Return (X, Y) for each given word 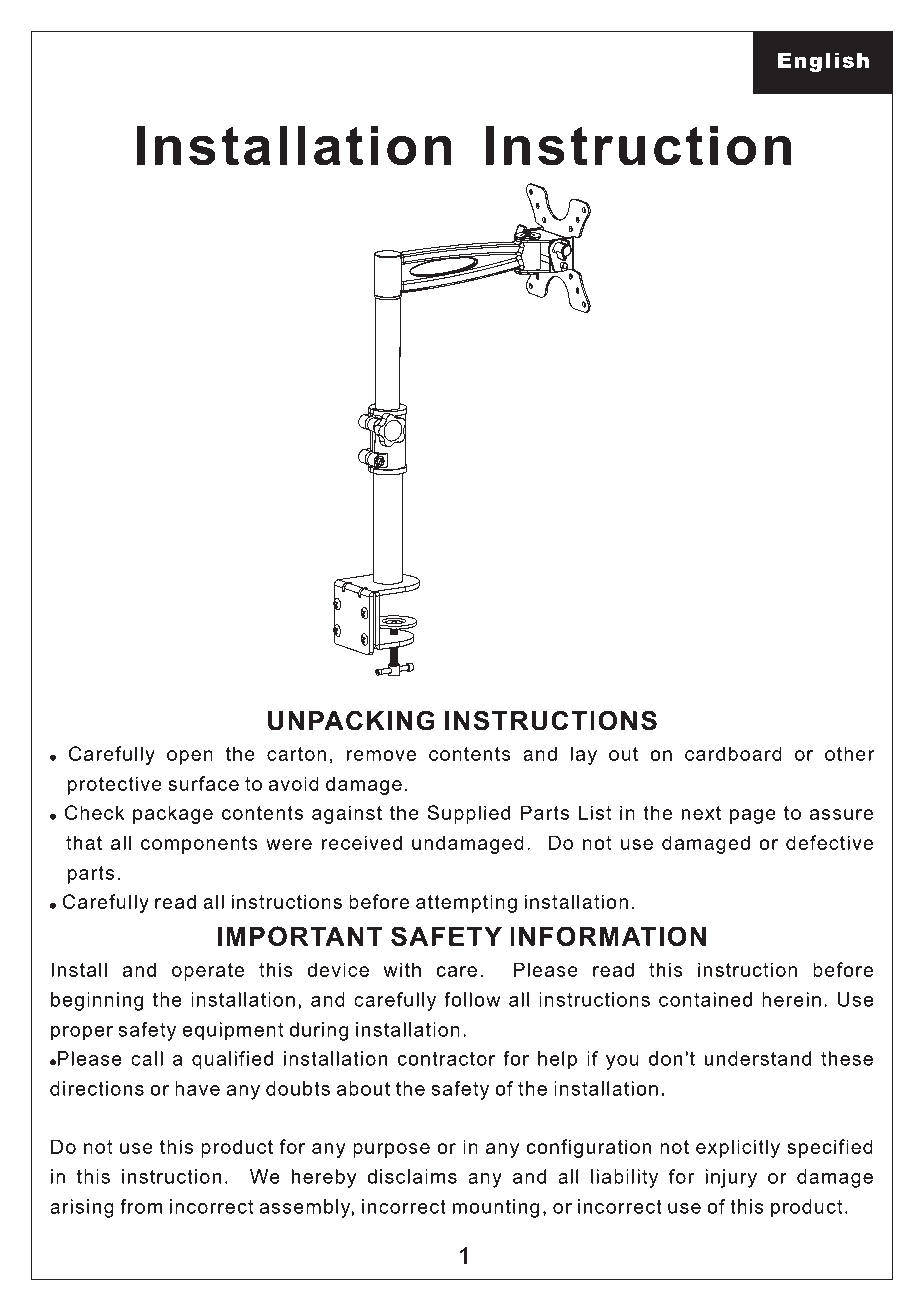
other (849, 753)
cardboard (733, 753)
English (823, 62)
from (141, 1206)
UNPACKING (351, 720)
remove (381, 755)
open (190, 757)
